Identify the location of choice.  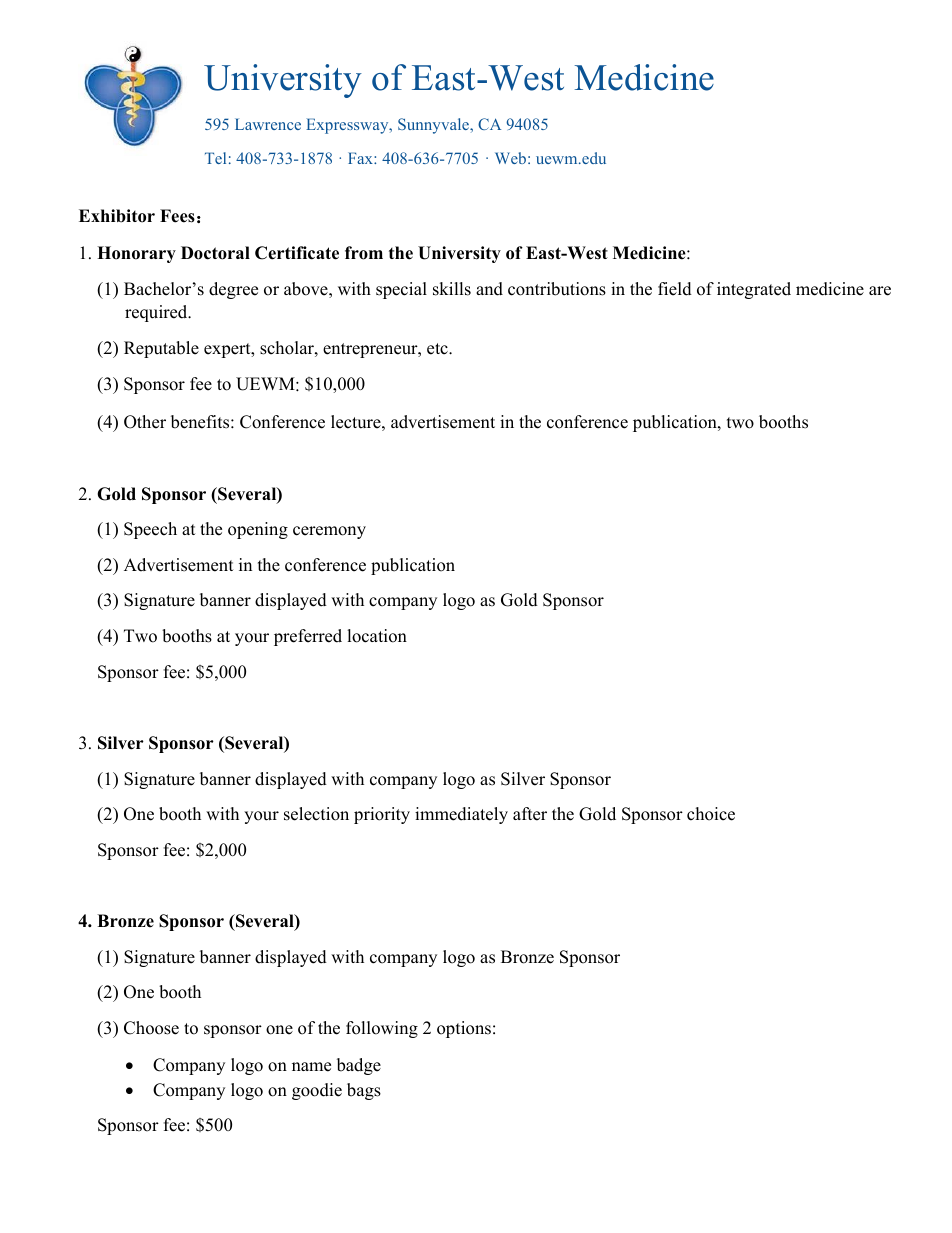
(711, 814).
